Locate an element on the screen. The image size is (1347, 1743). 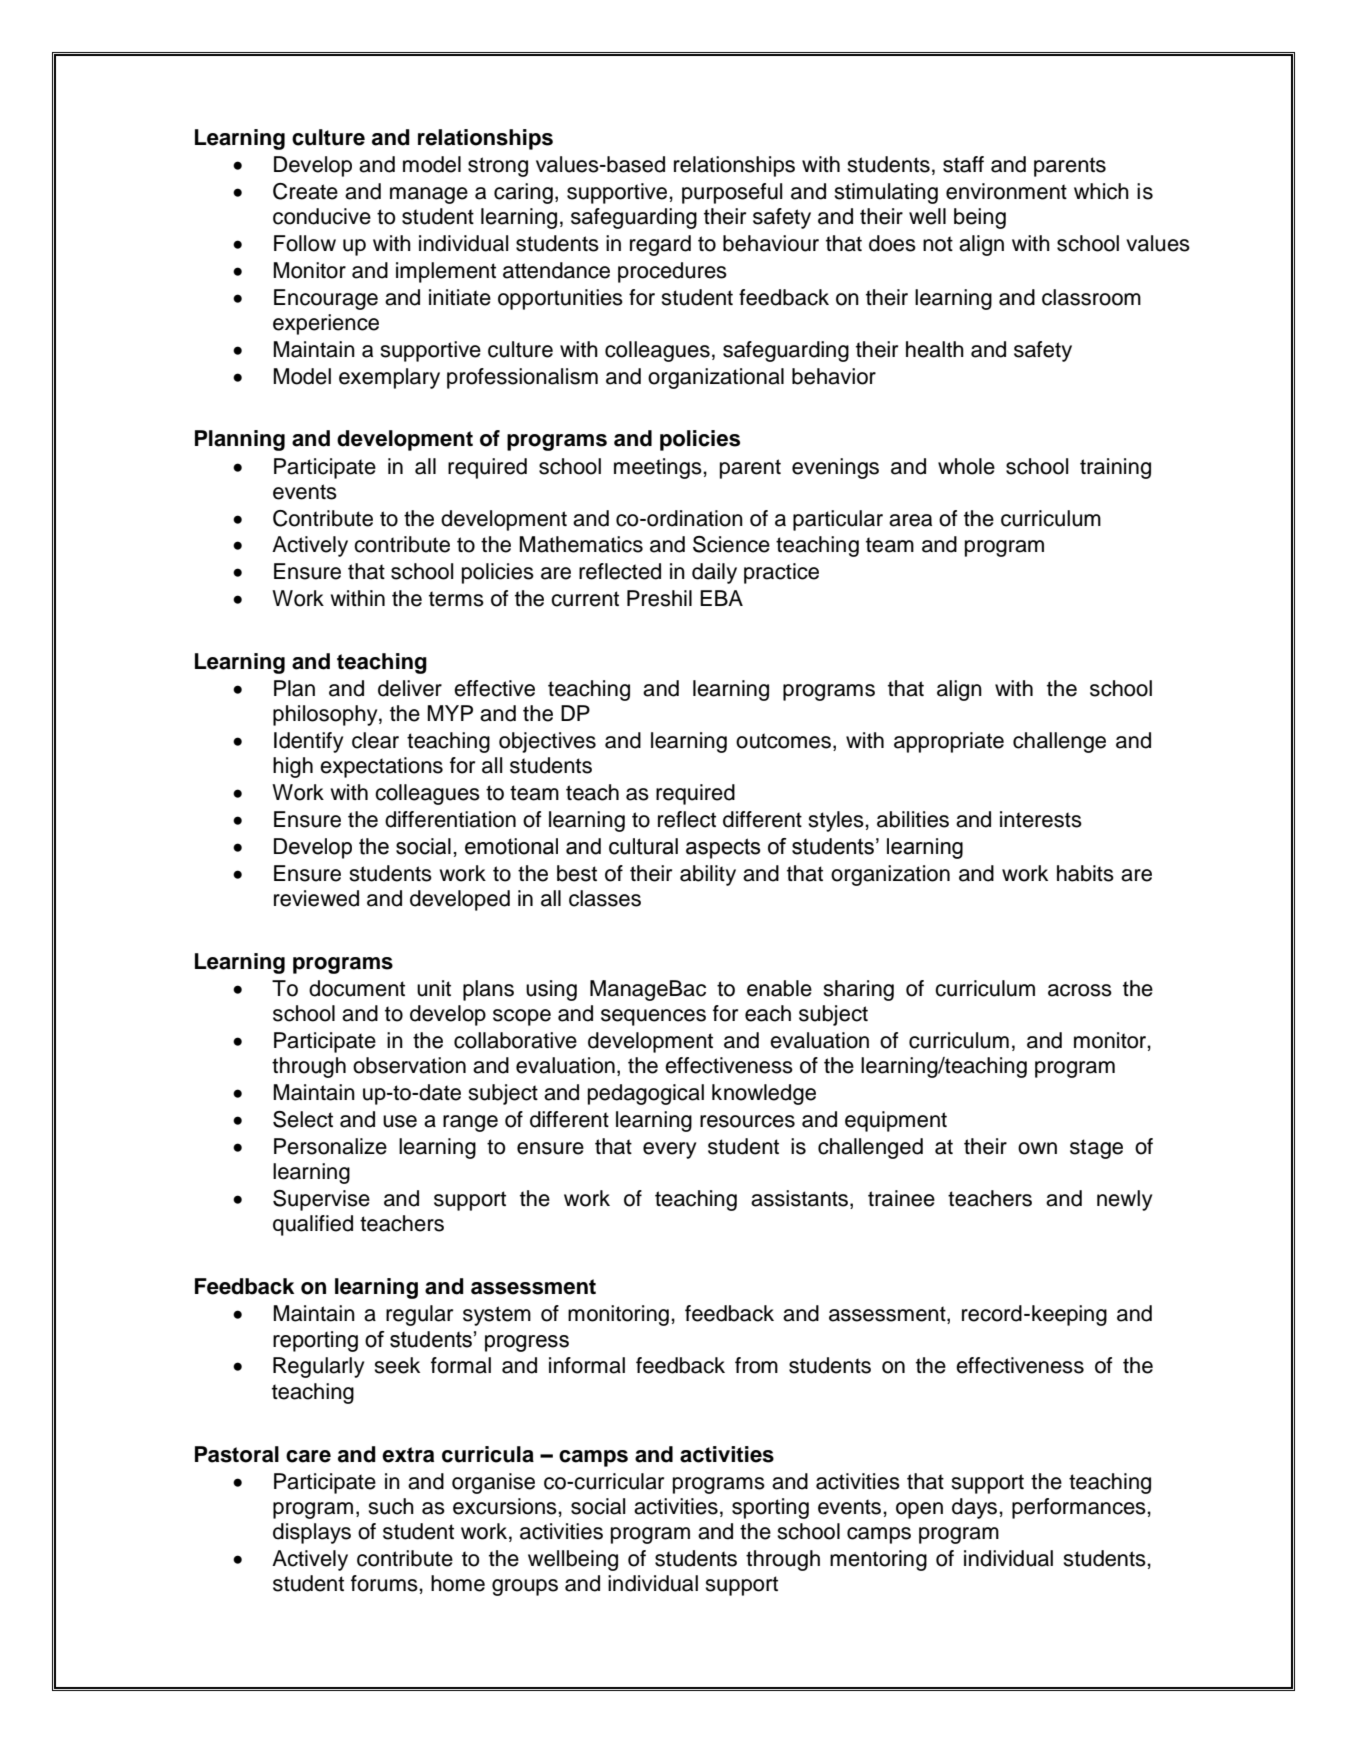
habits is located at coordinates (1085, 873).
